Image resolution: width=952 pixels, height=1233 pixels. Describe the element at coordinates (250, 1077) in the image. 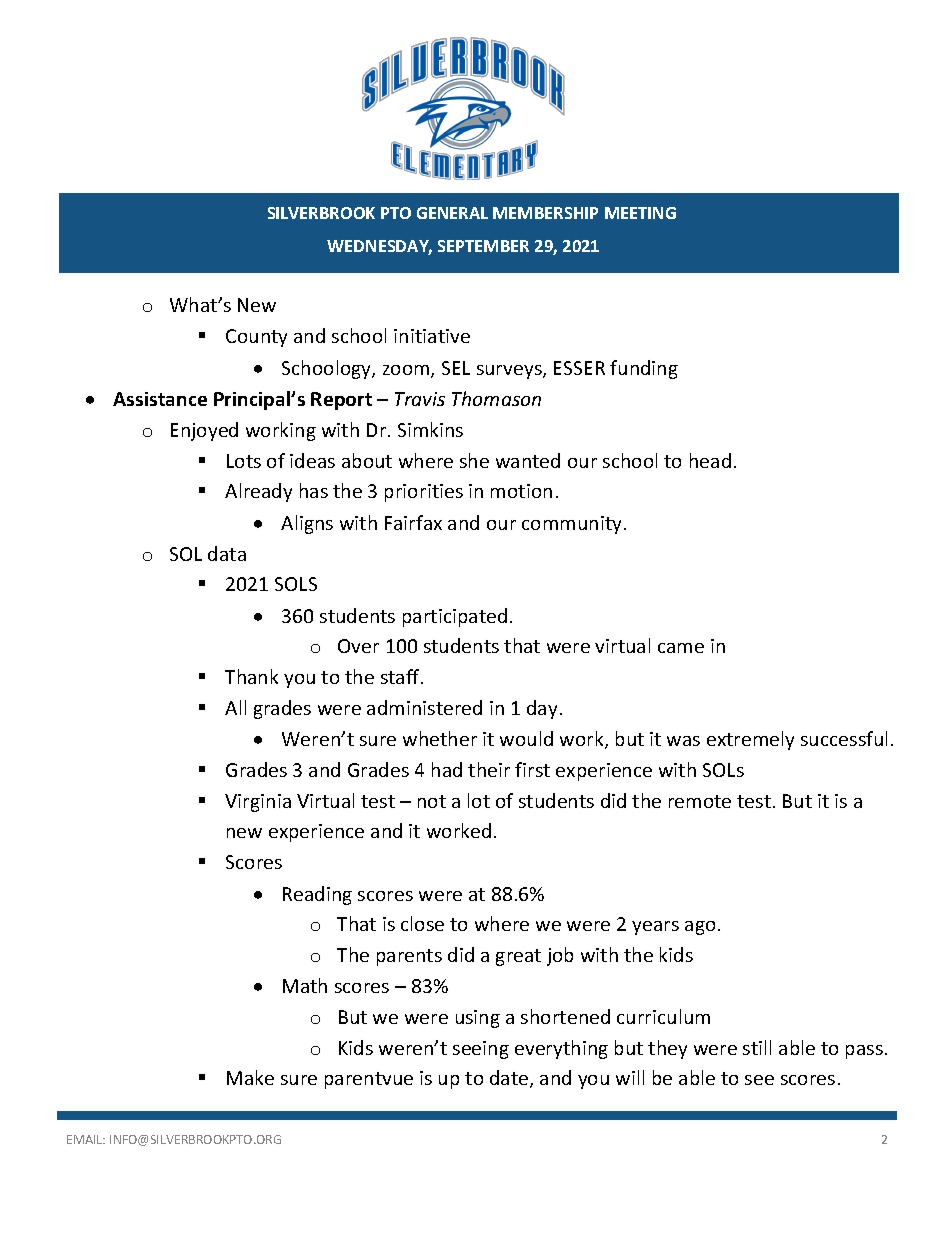

I see `Make` at that location.
